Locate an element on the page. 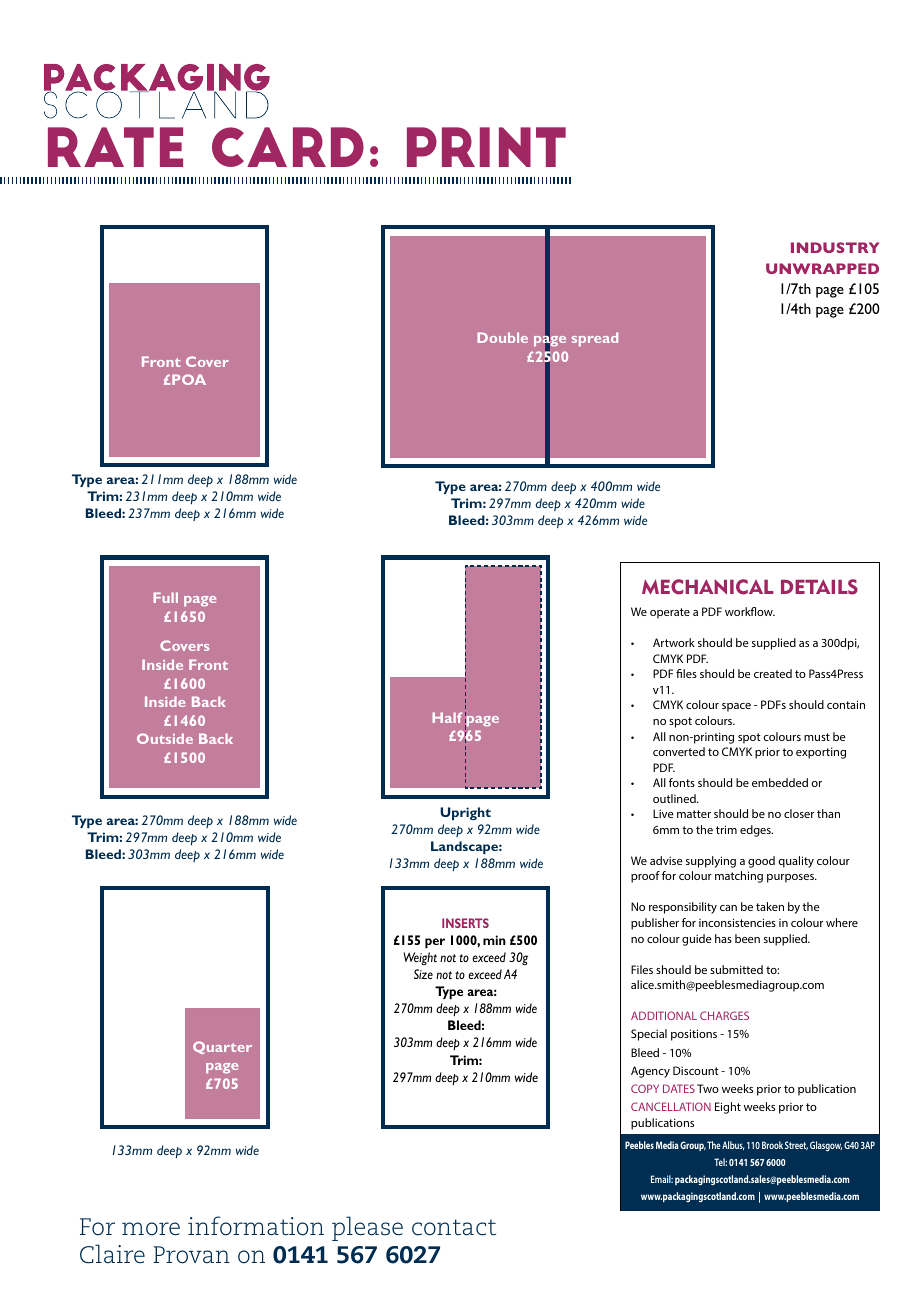 The width and height of the document is (924, 1308). good is located at coordinates (761, 862).
